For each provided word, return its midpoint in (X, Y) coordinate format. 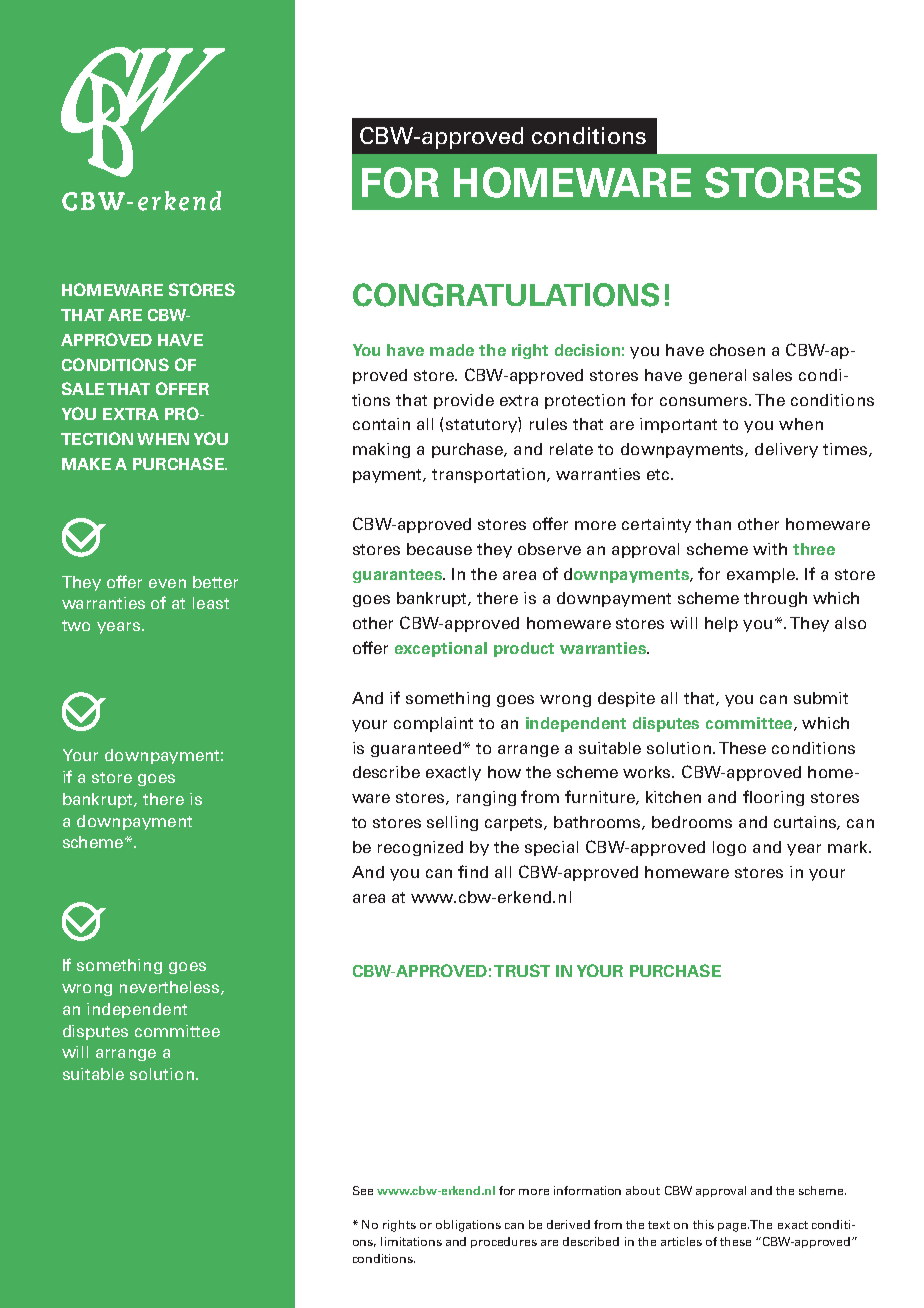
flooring (773, 798)
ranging (486, 798)
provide (464, 401)
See (363, 1190)
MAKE (86, 464)
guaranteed (416, 749)
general (717, 376)
